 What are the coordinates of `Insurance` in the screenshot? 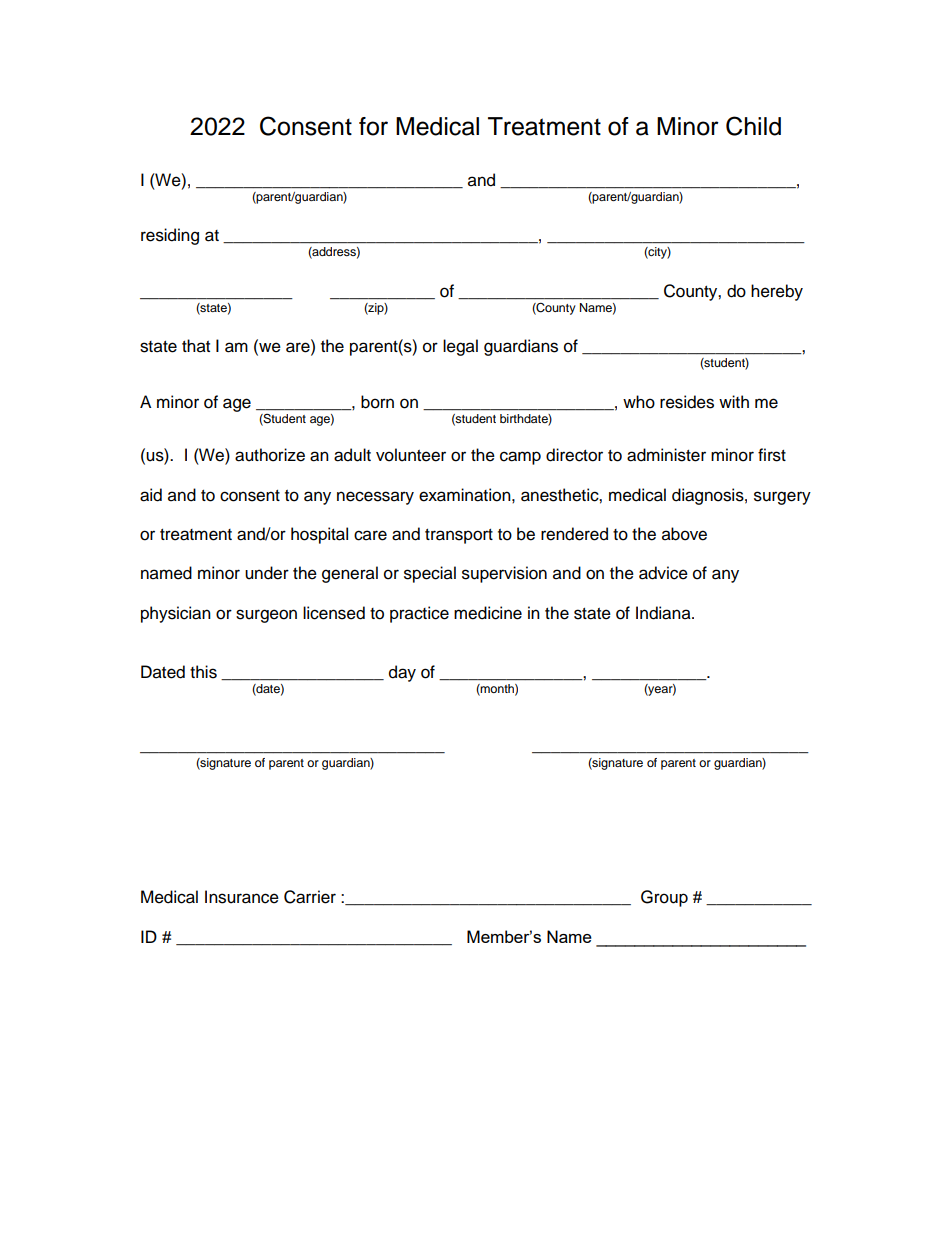 It's located at (242, 897).
